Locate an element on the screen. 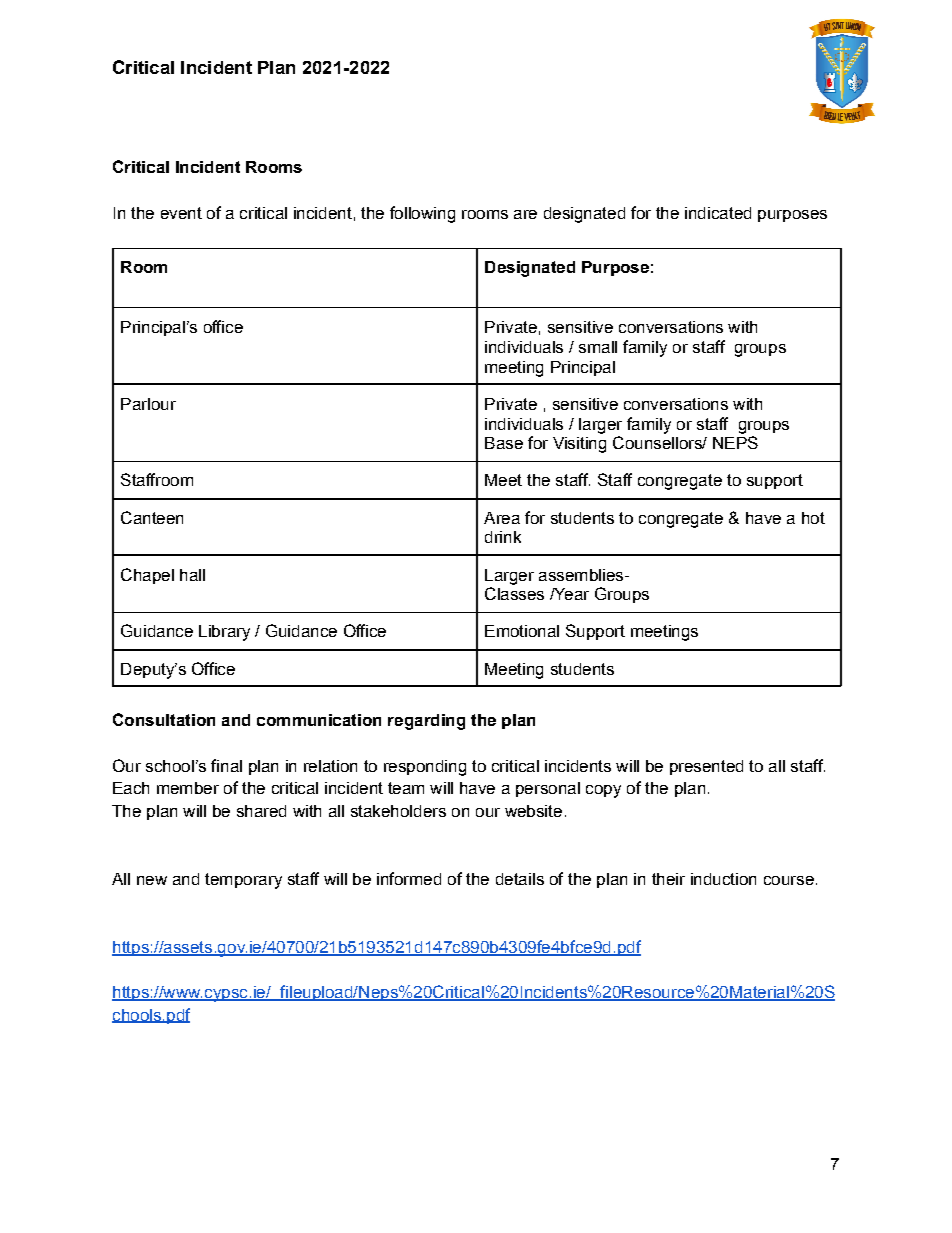 The image size is (952, 1233). details is located at coordinates (520, 879).
